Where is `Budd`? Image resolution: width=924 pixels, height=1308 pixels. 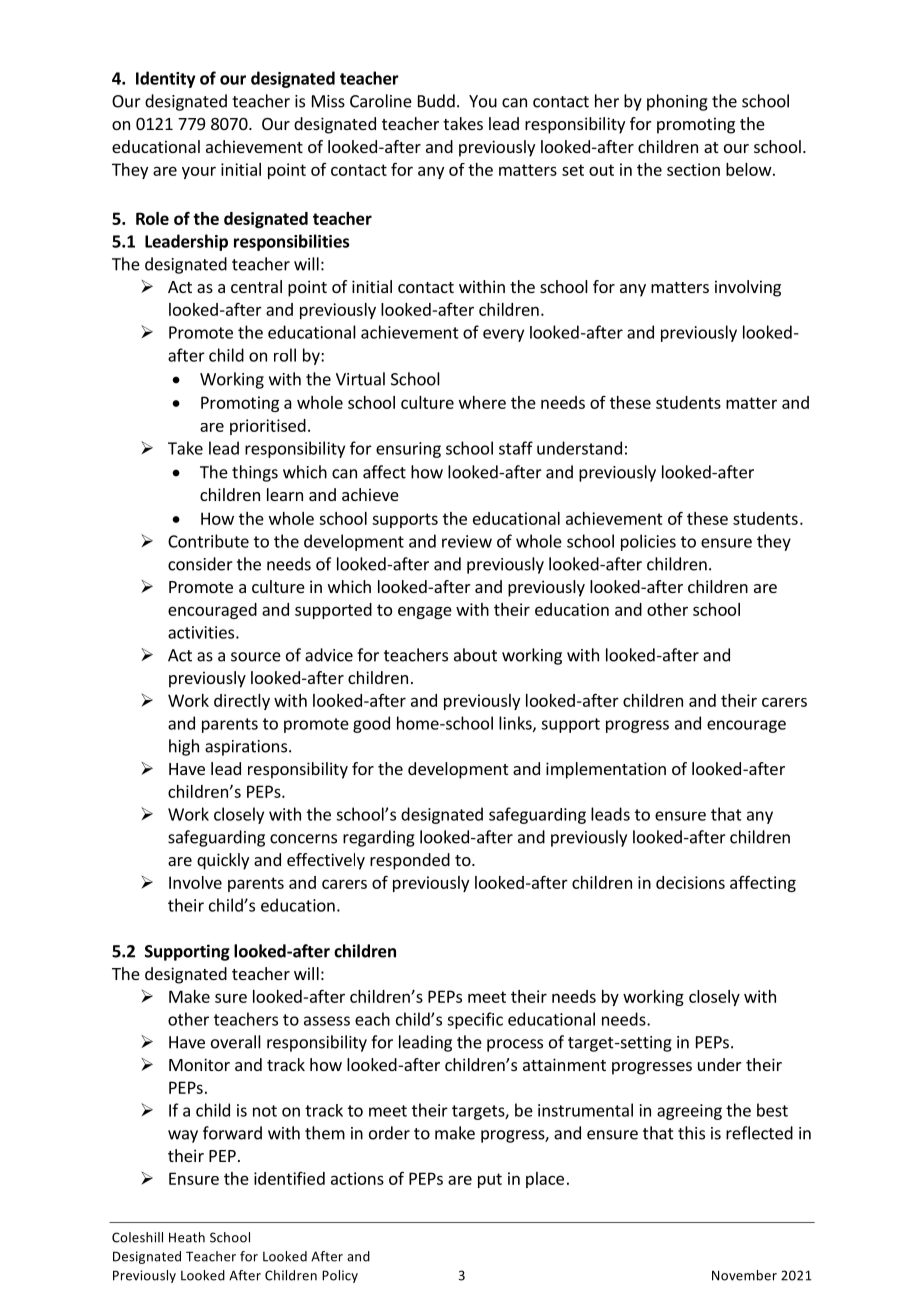
Budd is located at coordinates (436, 101).
